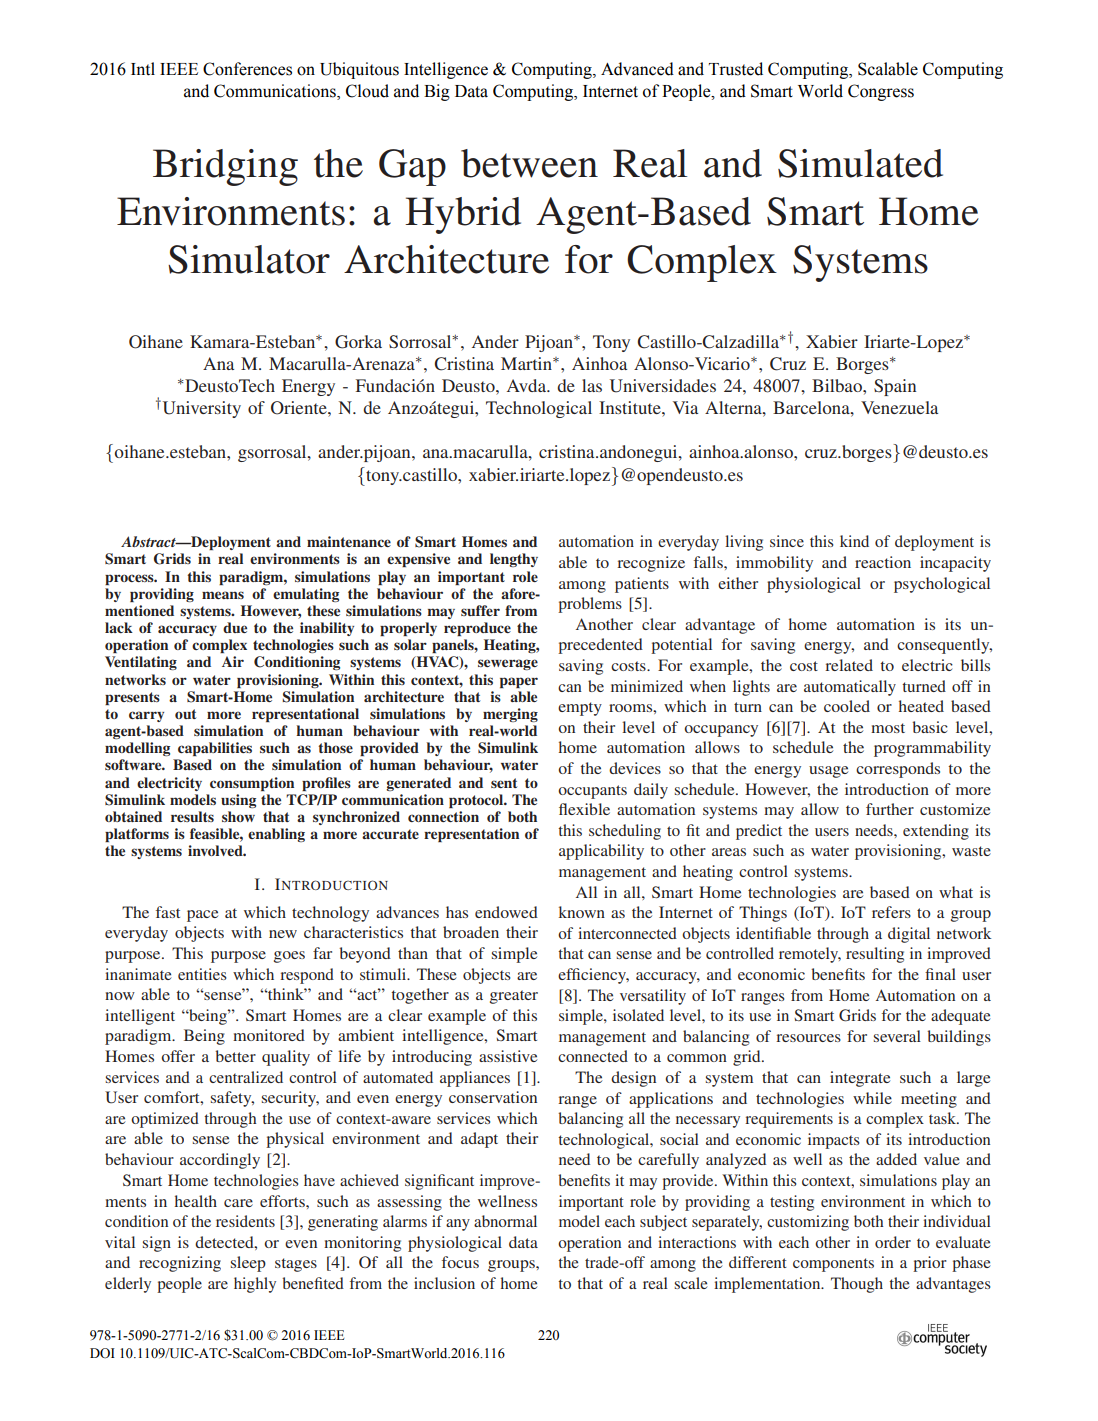 This image has height=1421, width=1098. What do you see at coordinates (529, 163) in the image?
I see `between` at bounding box center [529, 163].
